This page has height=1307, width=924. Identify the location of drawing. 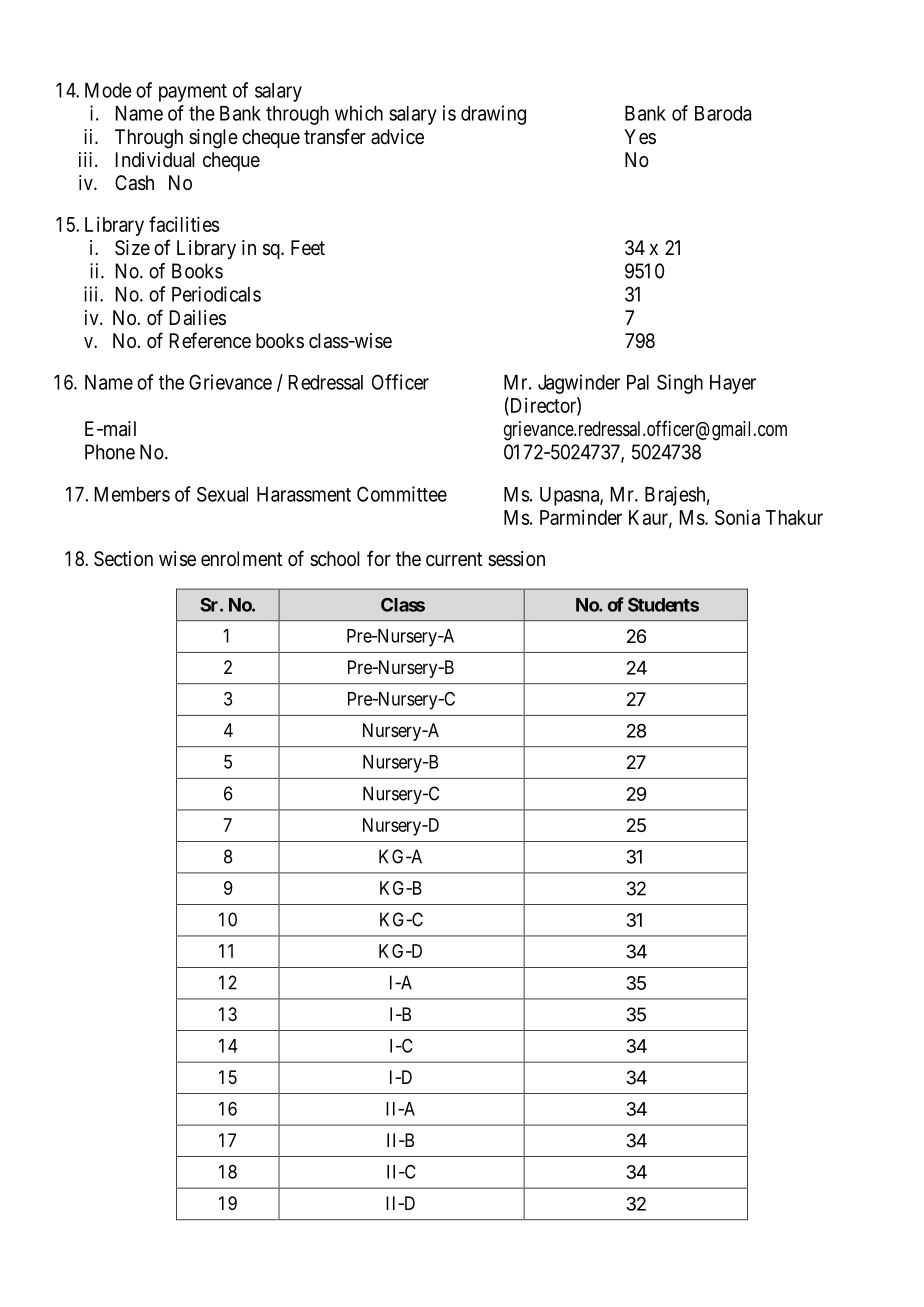
(493, 115).
